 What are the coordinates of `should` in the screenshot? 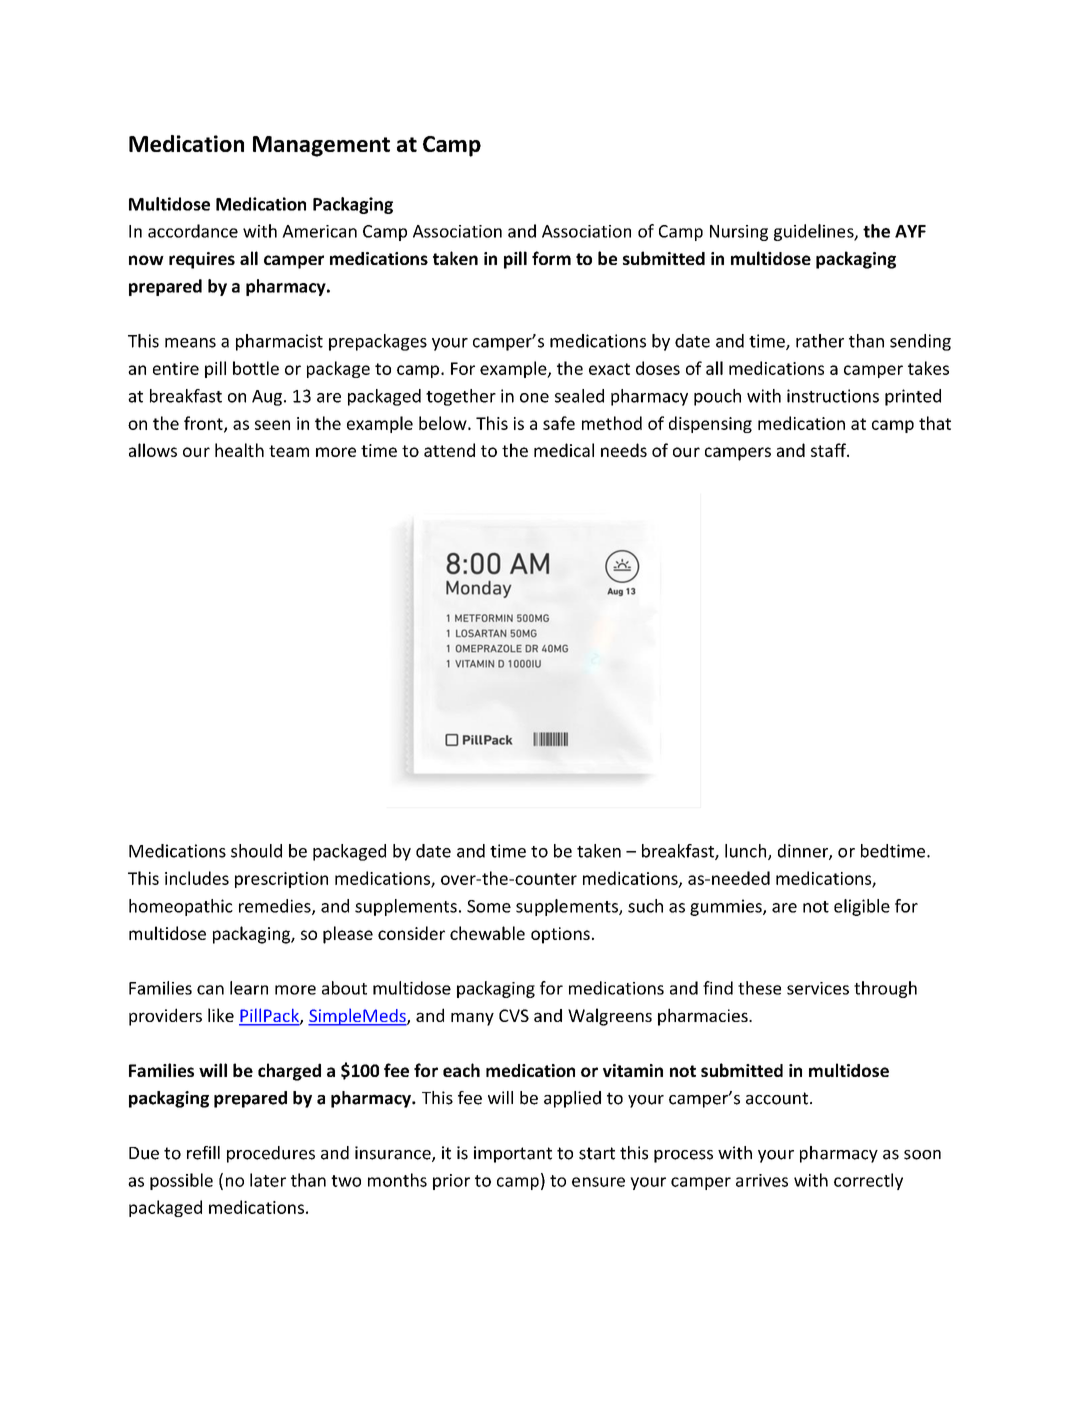 It's located at (256, 851).
